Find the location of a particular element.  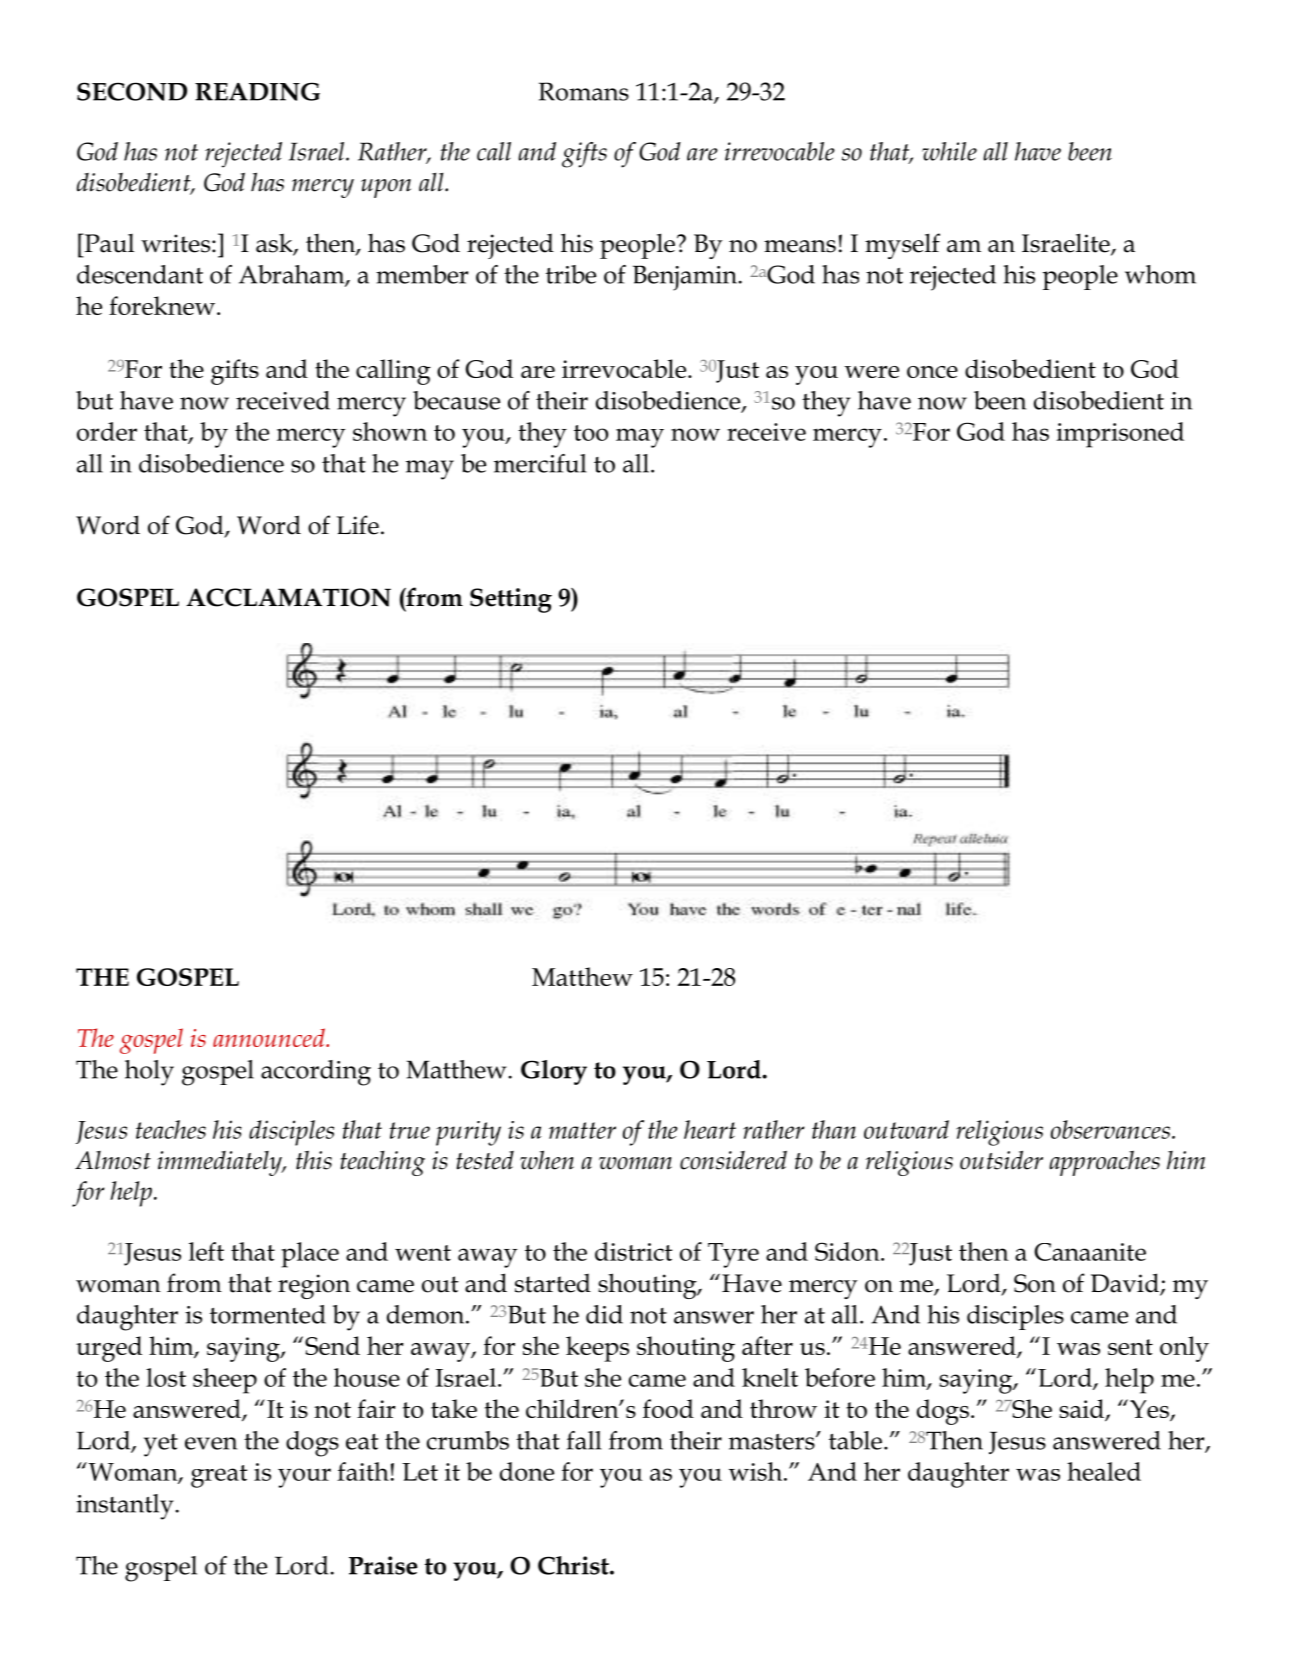

this is located at coordinates (314, 1160).
